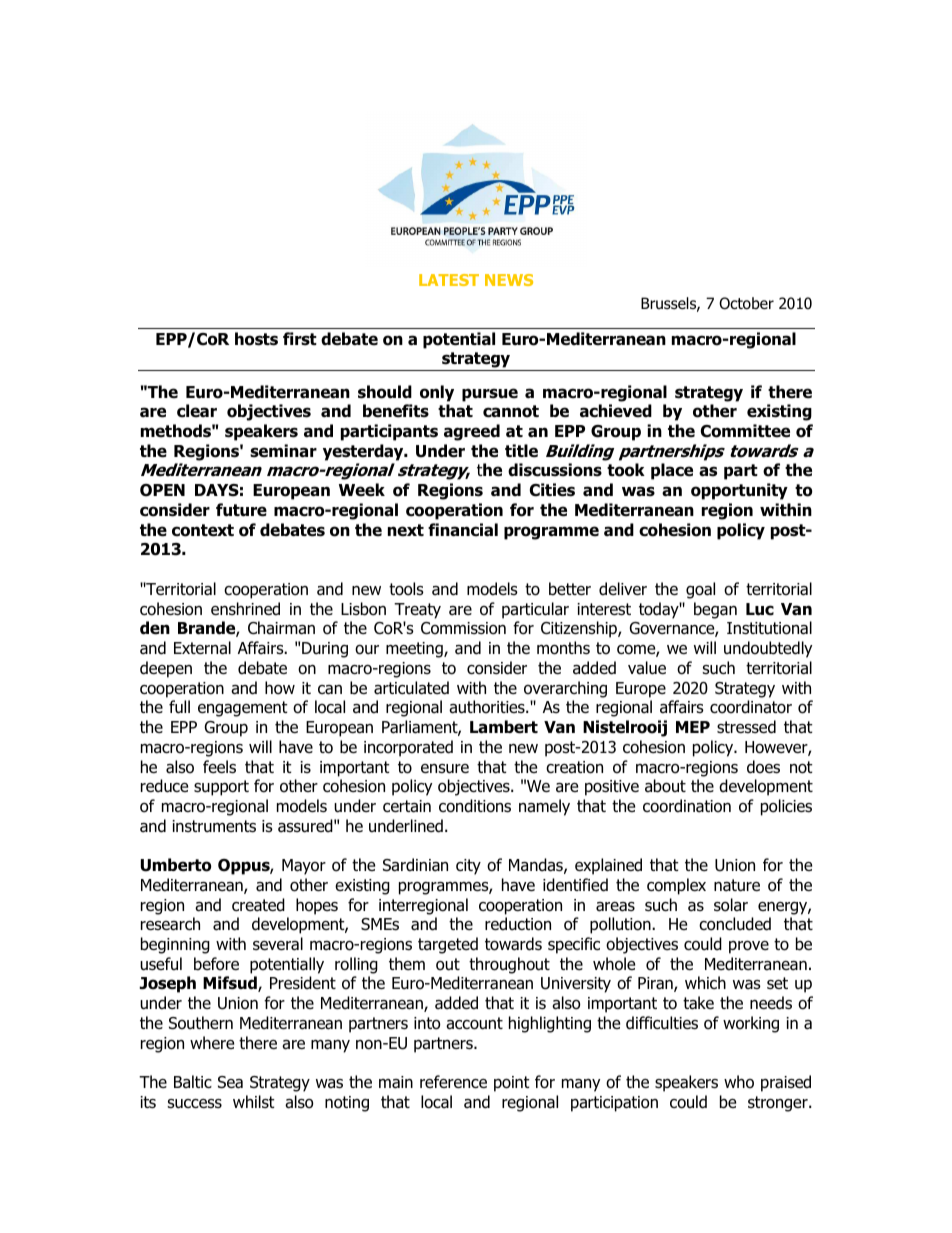  I want to click on October, so click(746, 303).
